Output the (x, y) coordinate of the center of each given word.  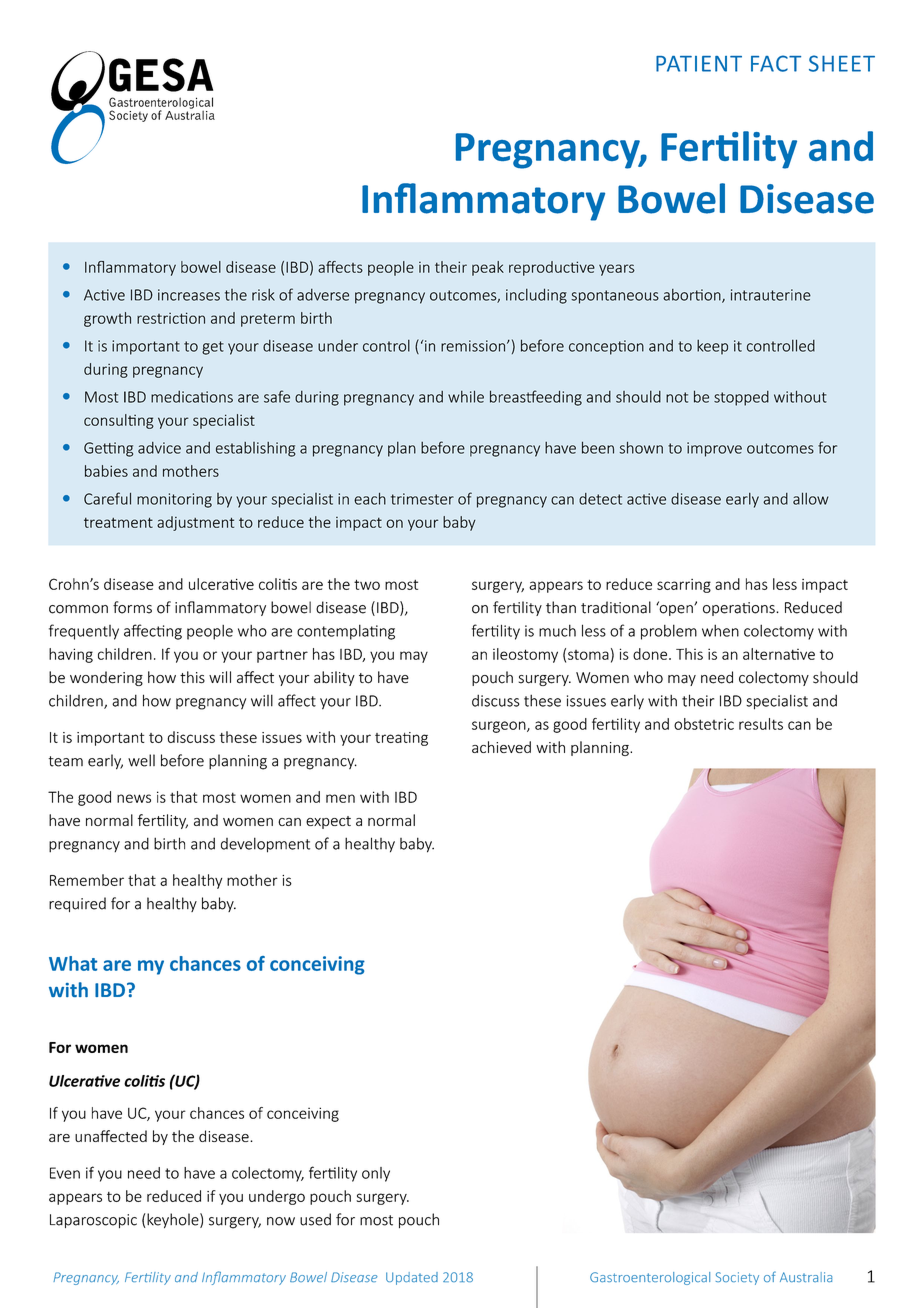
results (761, 724)
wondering (106, 678)
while (466, 397)
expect (328, 822)
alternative (779, 654)
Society (737, 1278)
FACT (776, 63)
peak (488, 268)
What (73, 963)
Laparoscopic (93, 1221)
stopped (741, 398)
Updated (412, 1278)
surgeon (500, 727)
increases (189, 295)
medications (192, 397)
